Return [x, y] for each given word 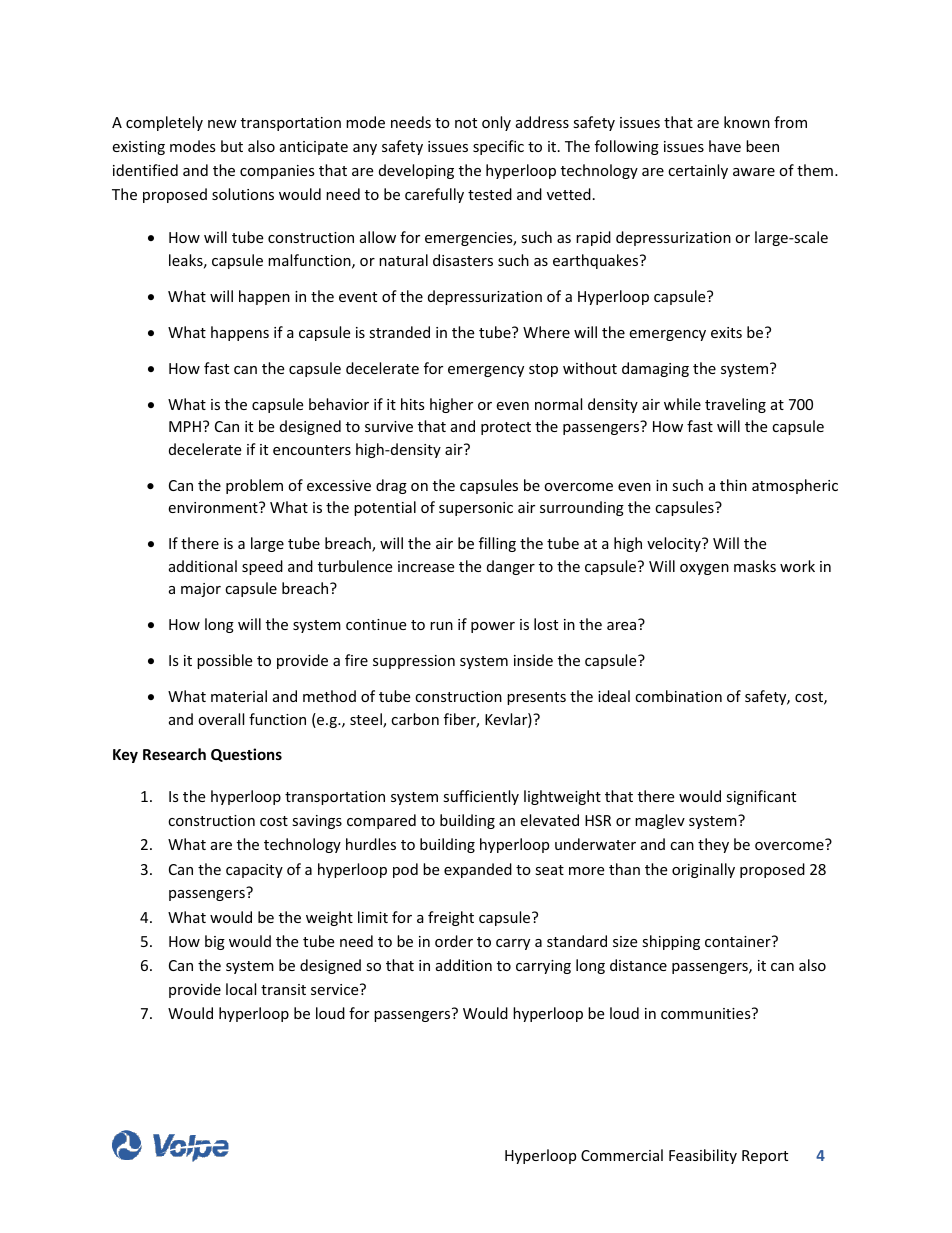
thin [733, 485]
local [241, 989]
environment [214, 507]
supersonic [476, 509]
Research [174, 754]
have [725, 146]
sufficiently [481, 797]
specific [498, 147]
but [232, 146]
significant [761, 797]
